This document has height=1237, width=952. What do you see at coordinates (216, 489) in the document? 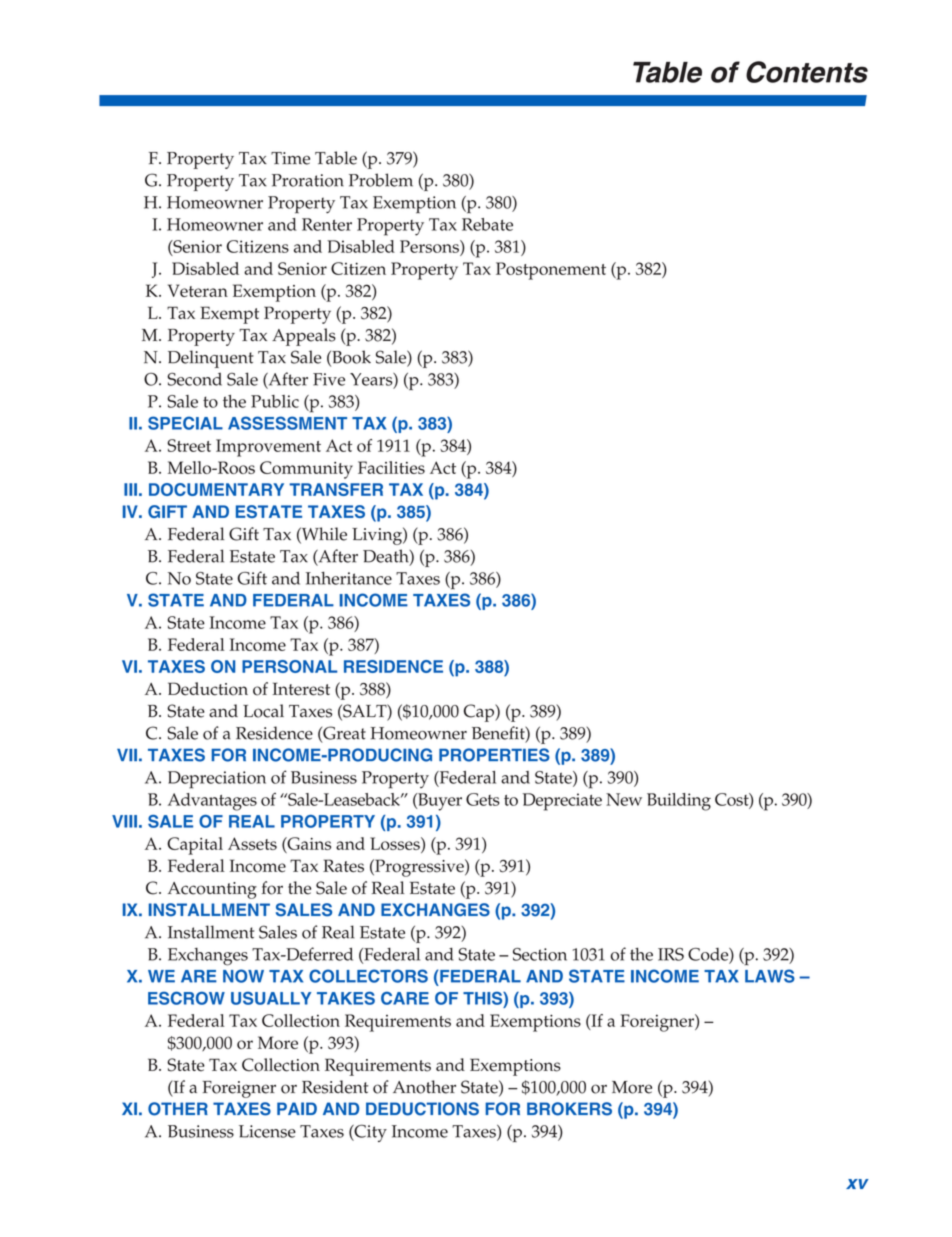
I see `DOCUMENTARY` at bounding box center [216, 489].
